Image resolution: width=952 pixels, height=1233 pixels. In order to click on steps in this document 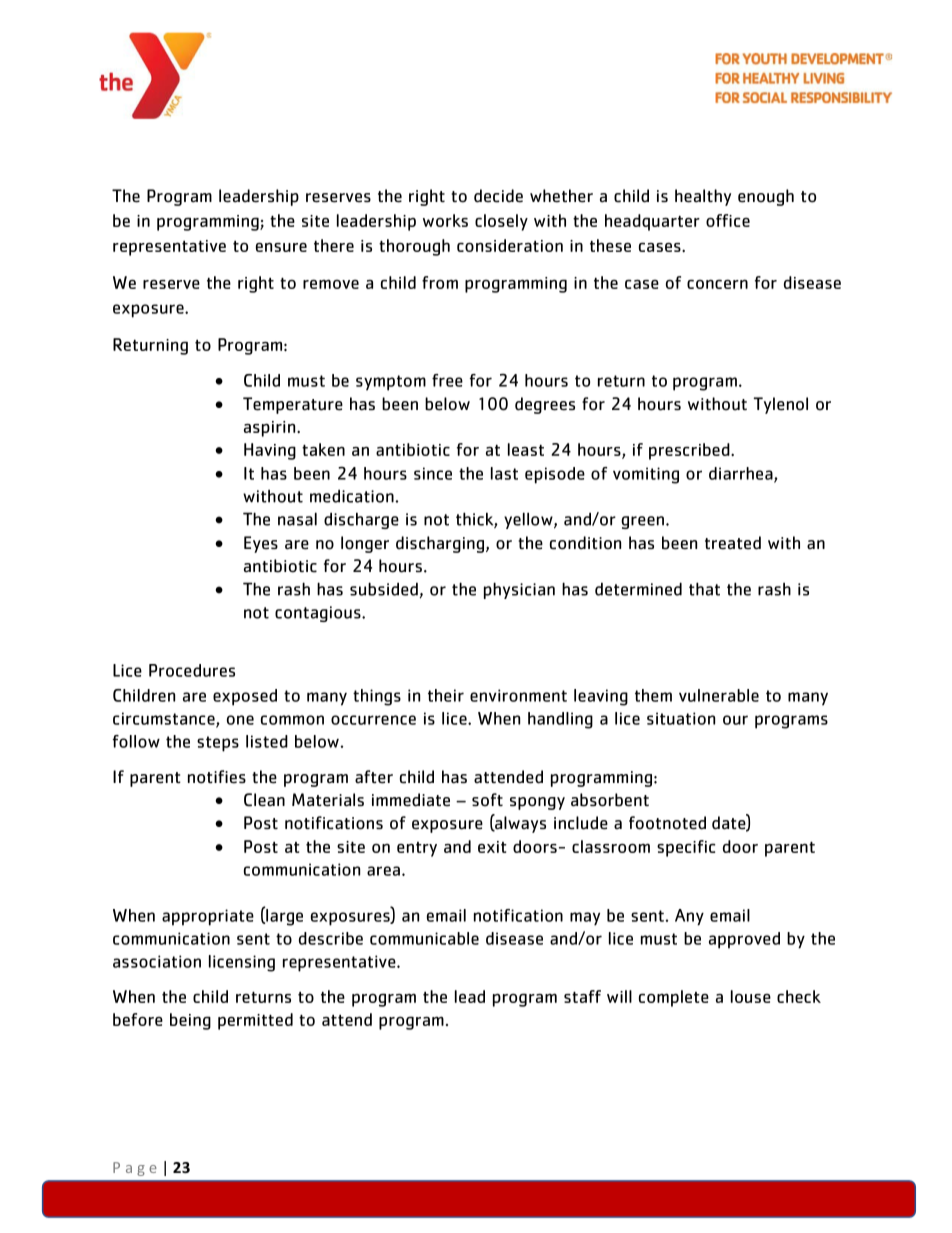, I will do `click(218, 744)`.
